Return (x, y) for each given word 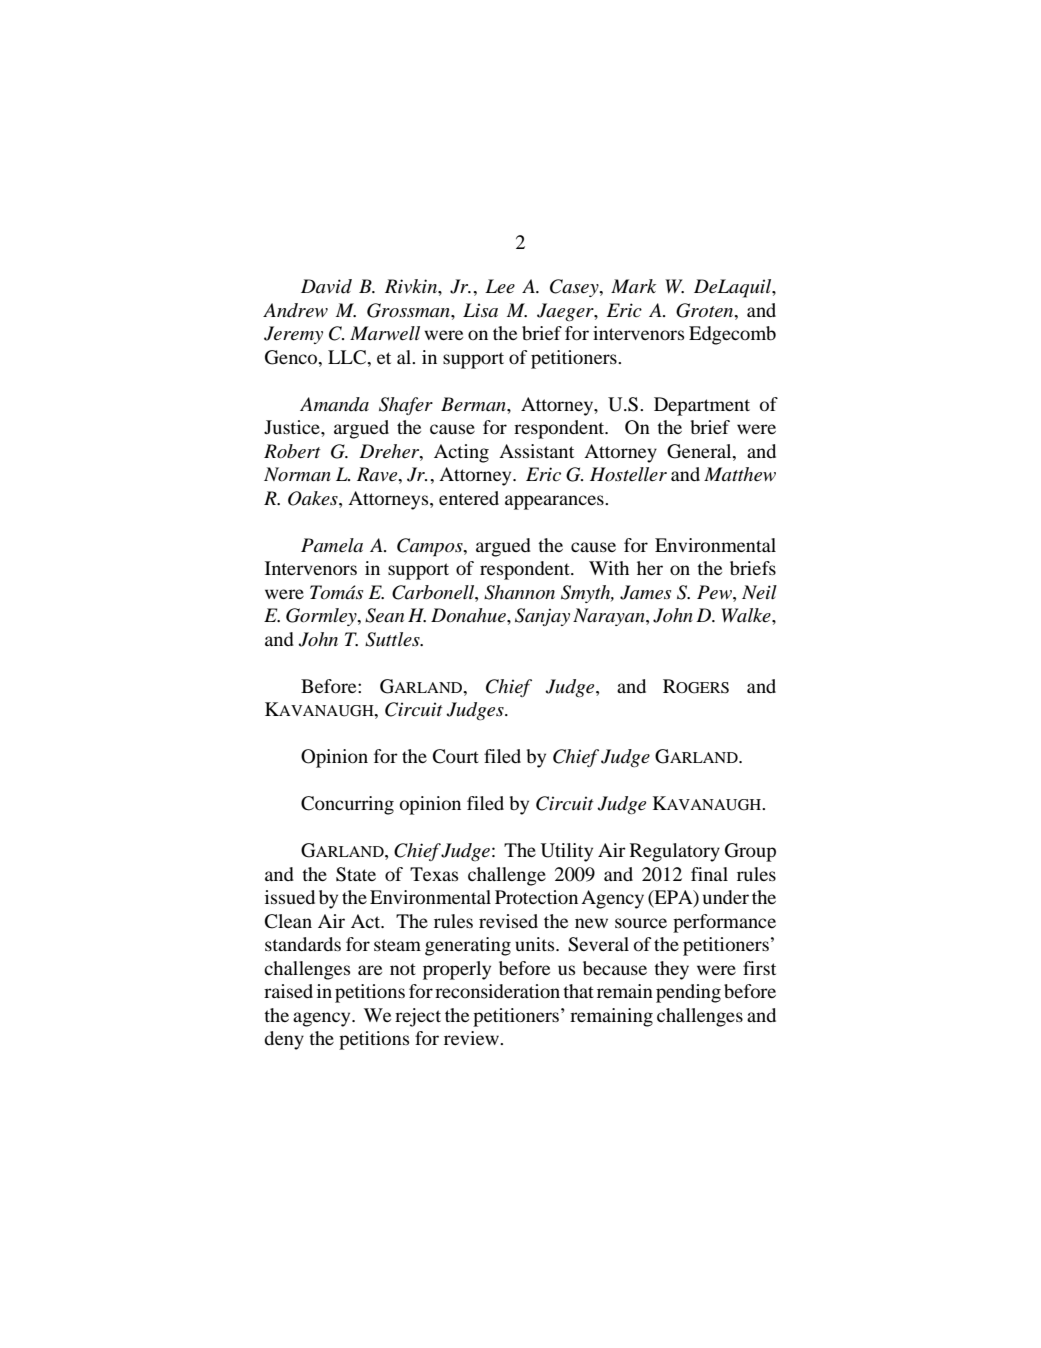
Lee (500, 286)
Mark (633, 286)
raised (288, 991)
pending (688, 993)
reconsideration (497, 991)
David (326, 286)
